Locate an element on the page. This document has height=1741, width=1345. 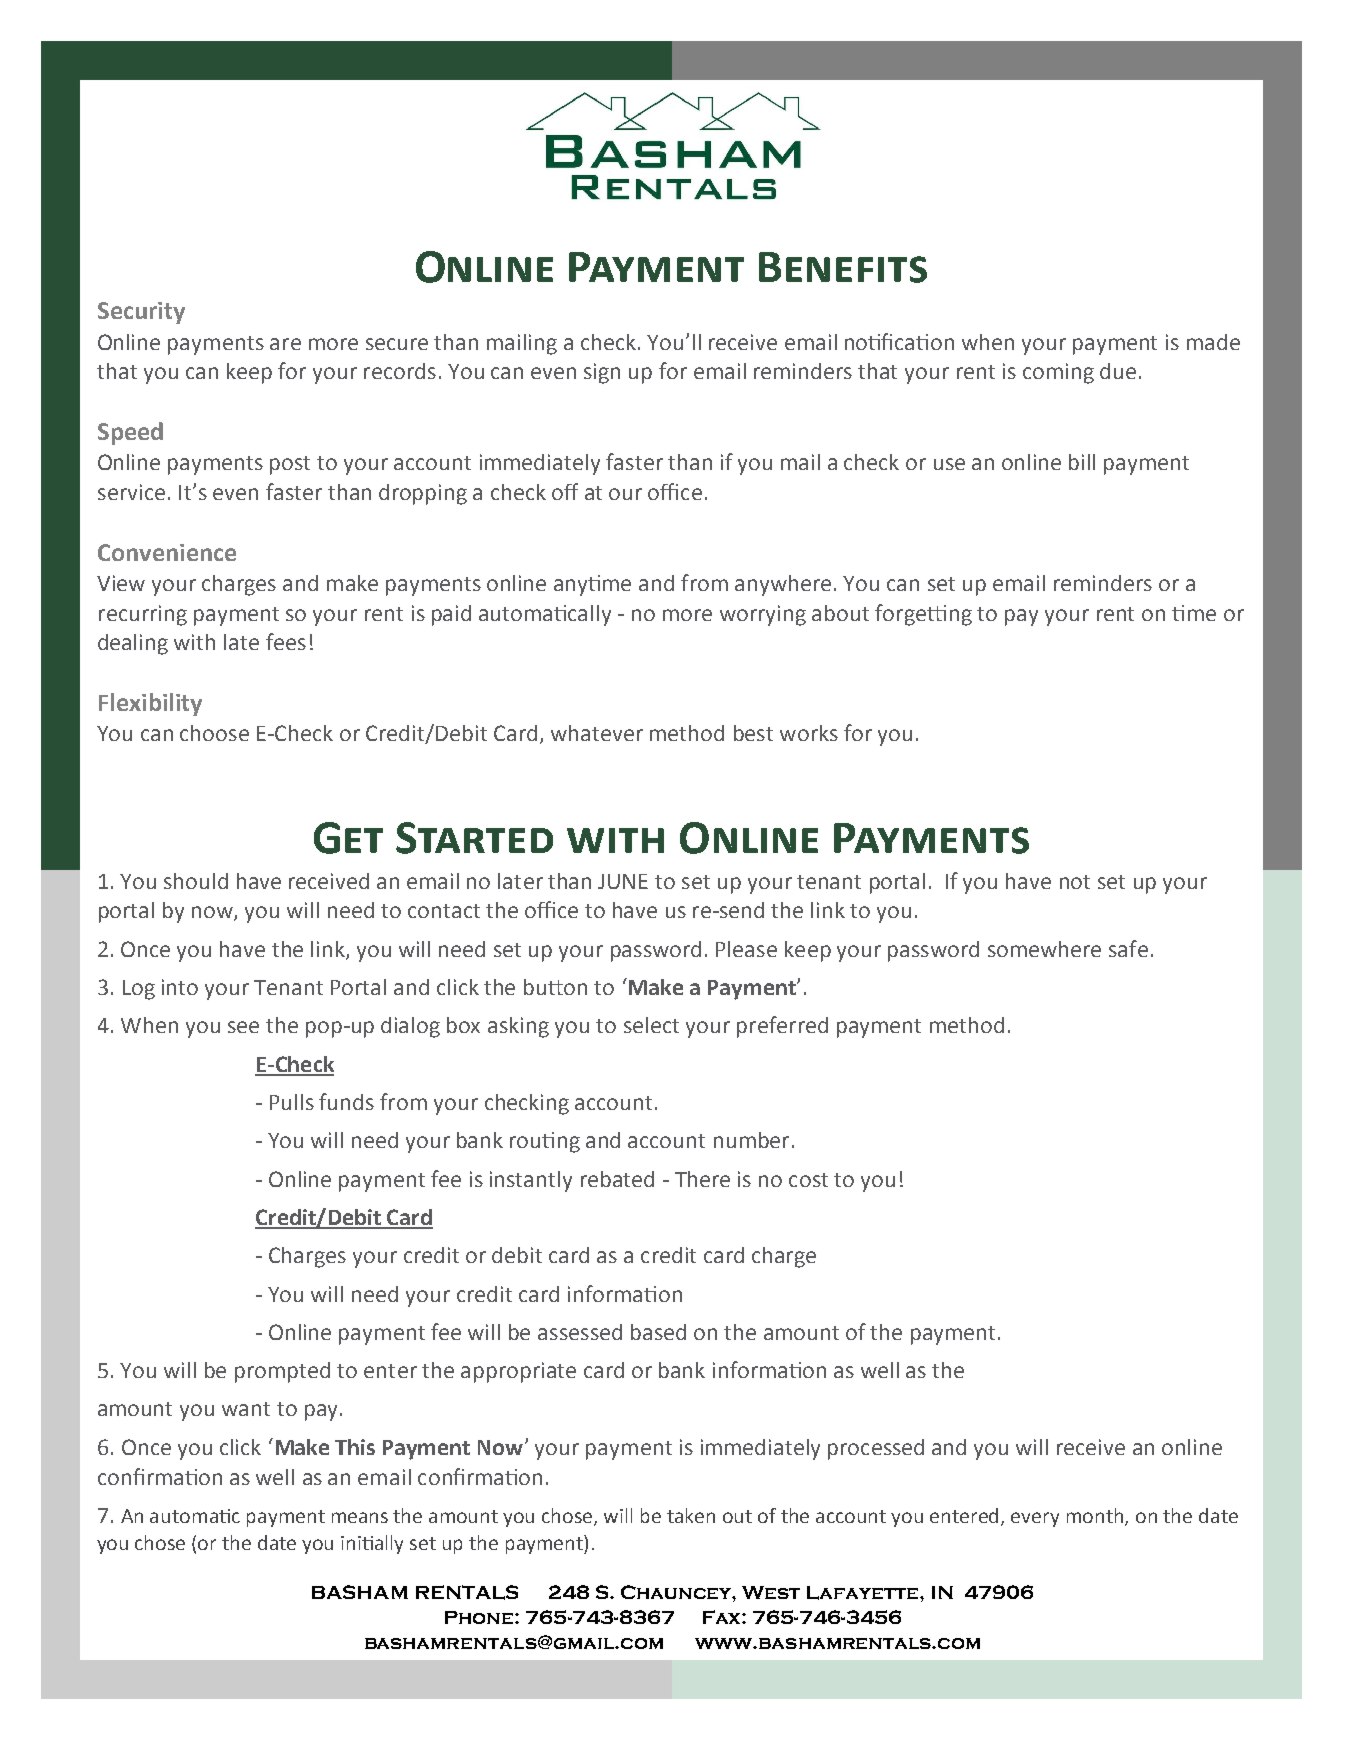
due is located at coordinates (1118, 371).
